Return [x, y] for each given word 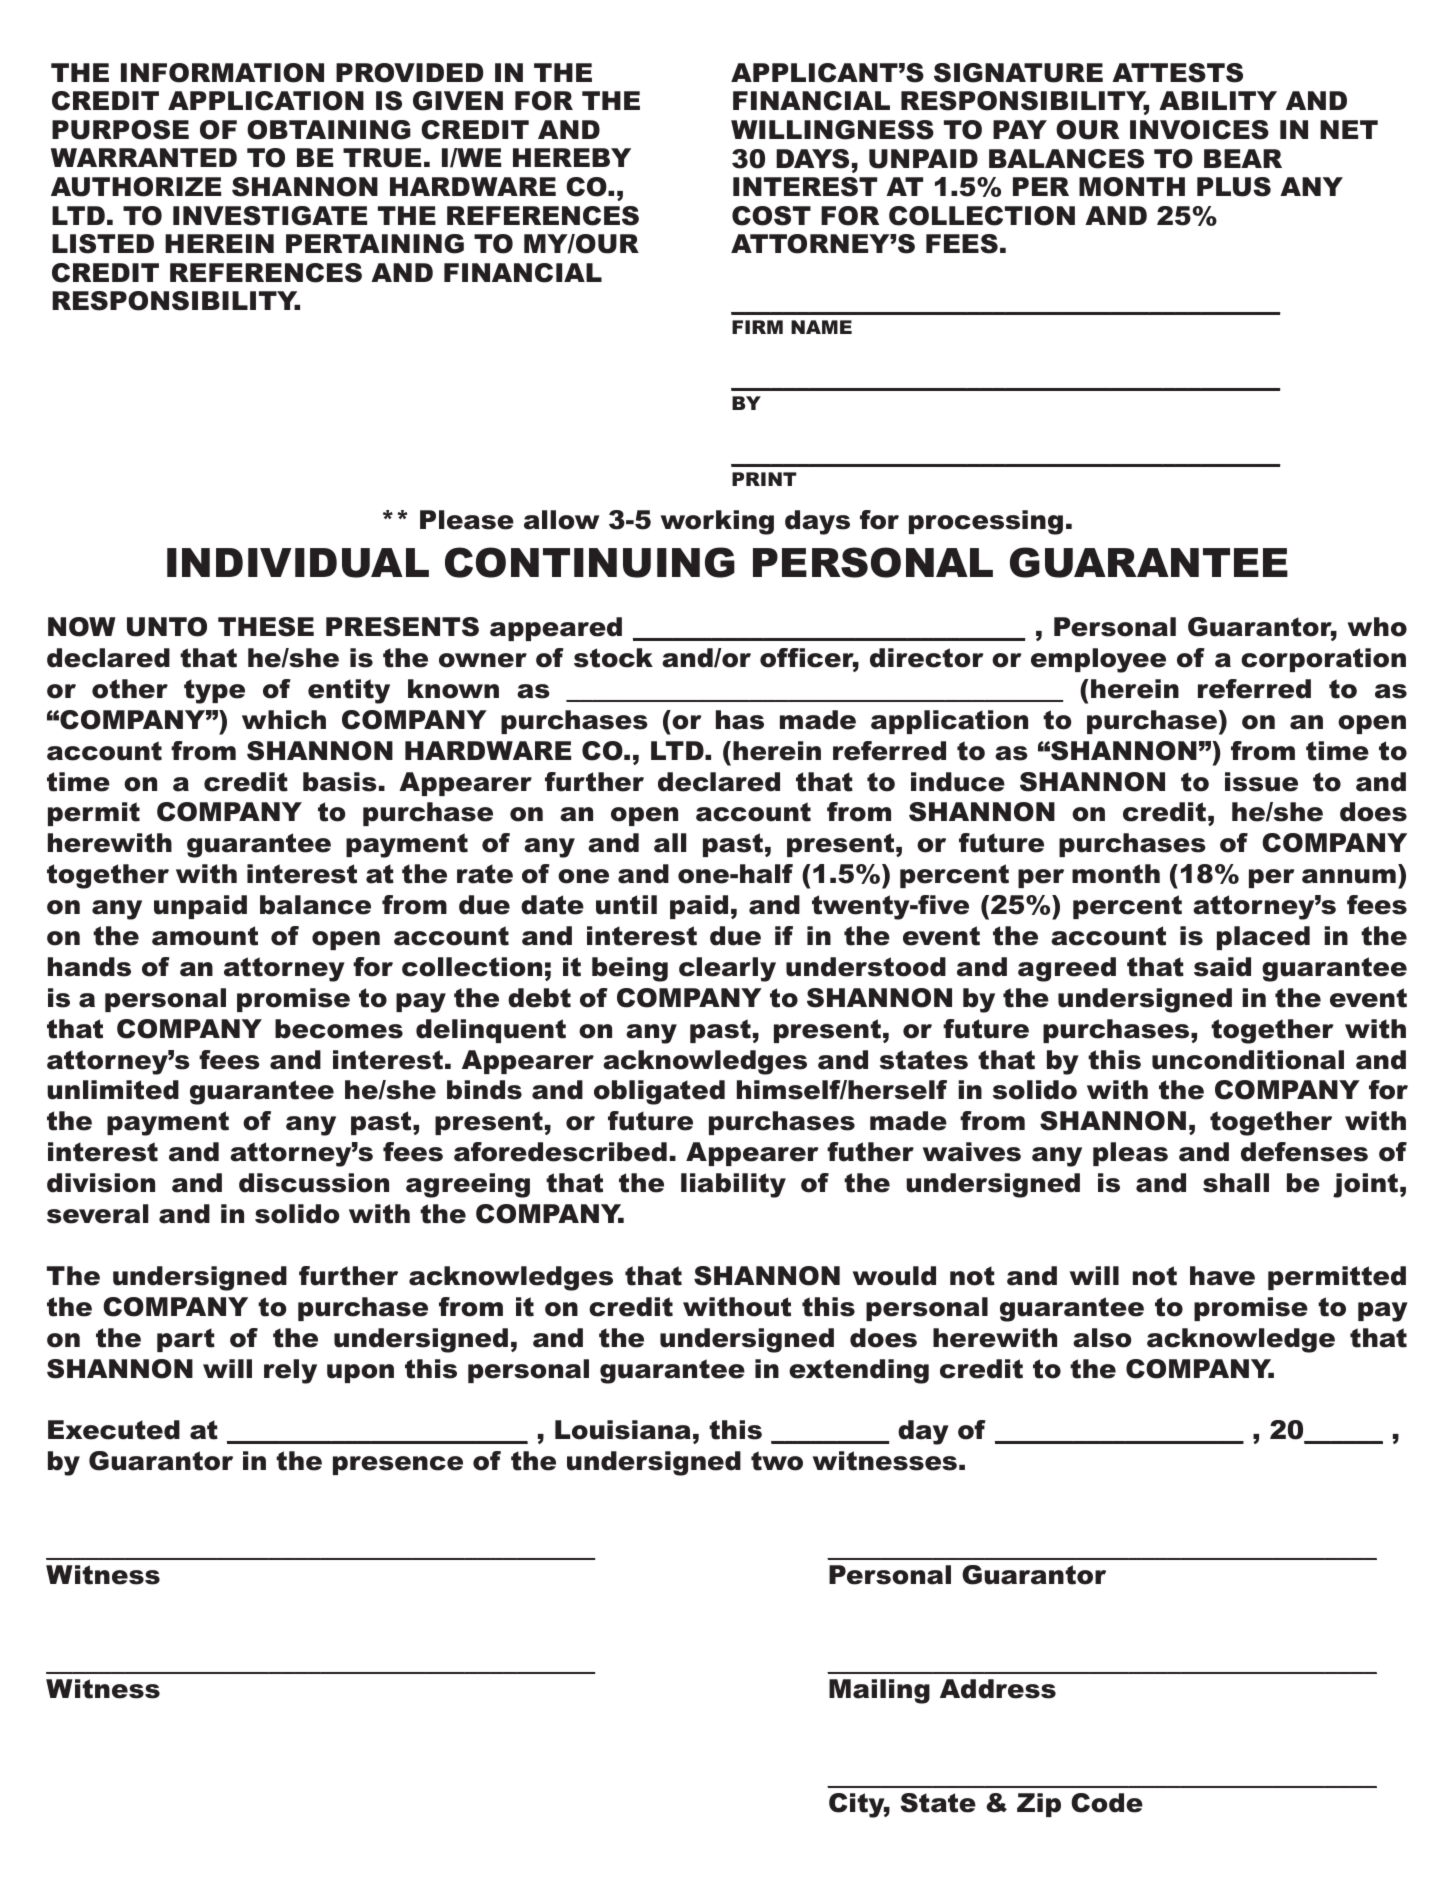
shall [1236, 1183]
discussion [314, 1183]
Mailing [879, 1691]
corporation [1323, 660]
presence [398, 1465]
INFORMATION [222, 73]
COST [771, 216]
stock [613, 658]
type [214, 691]
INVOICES [1199, 130]
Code [1107, 1803]
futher [870, 1152]
